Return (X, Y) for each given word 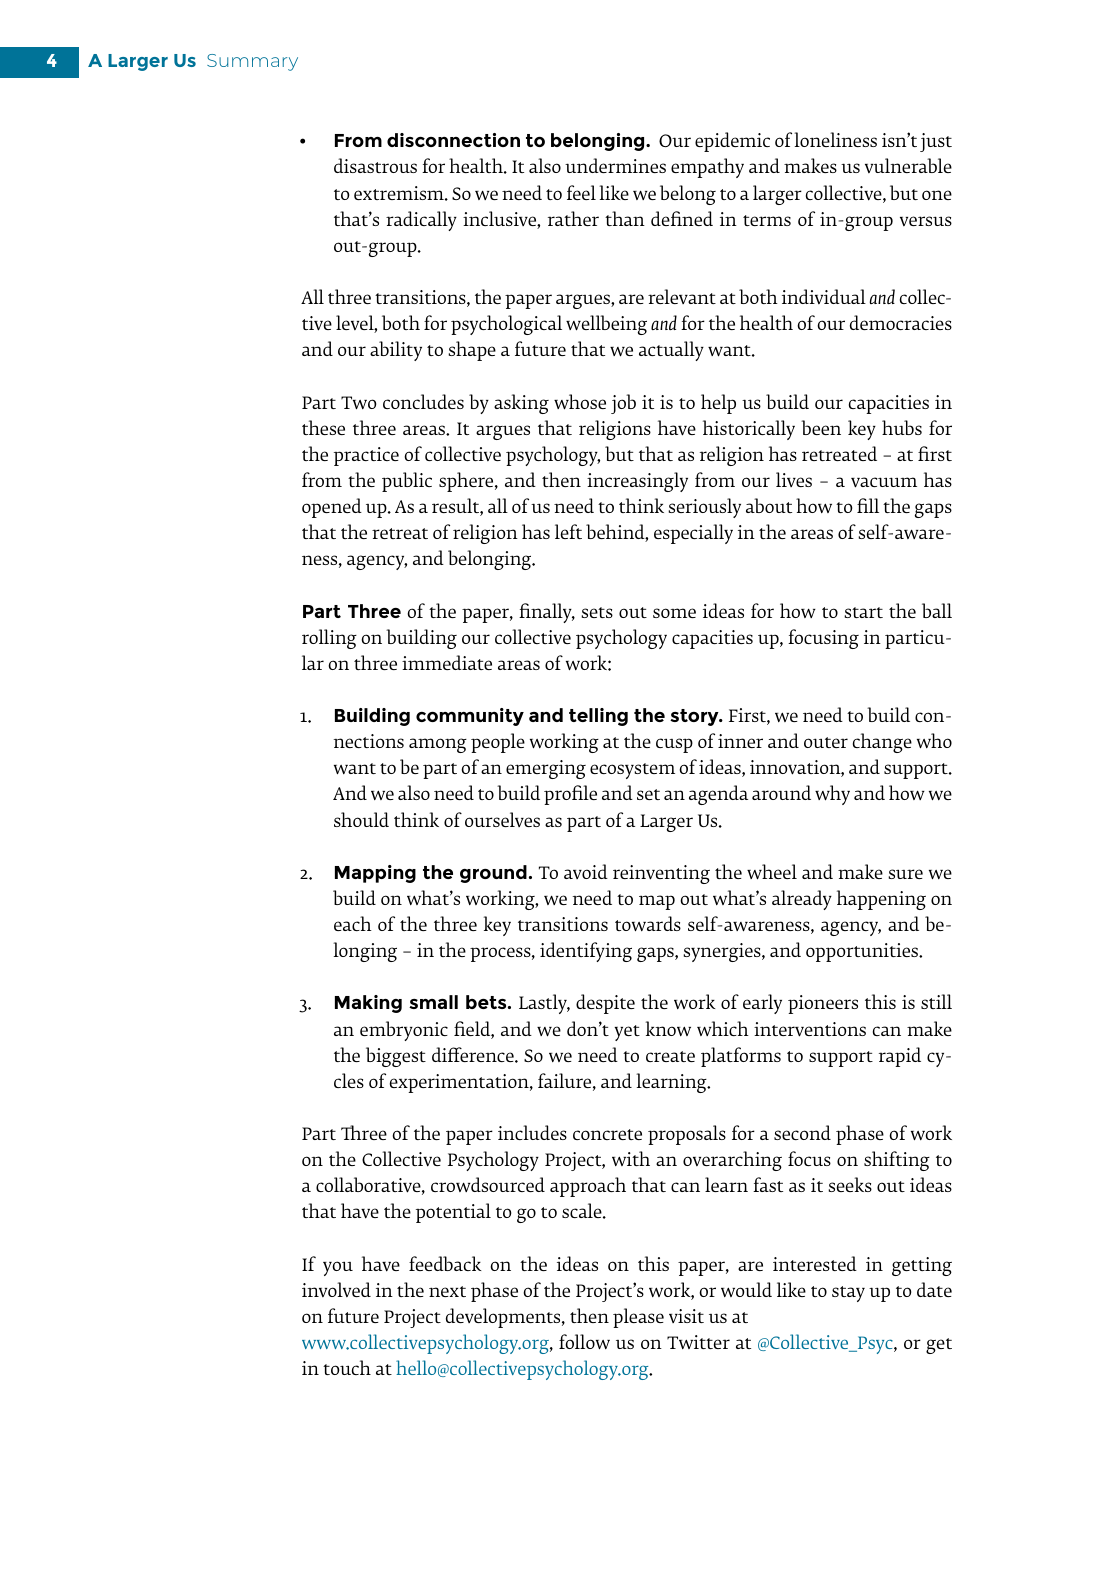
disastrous (375, 165)
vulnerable (908, 165)
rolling (329, 639)
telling (598, 717)
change (882, 743)
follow (584, 1341)
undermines (615, 165)
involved (336, 1289)
